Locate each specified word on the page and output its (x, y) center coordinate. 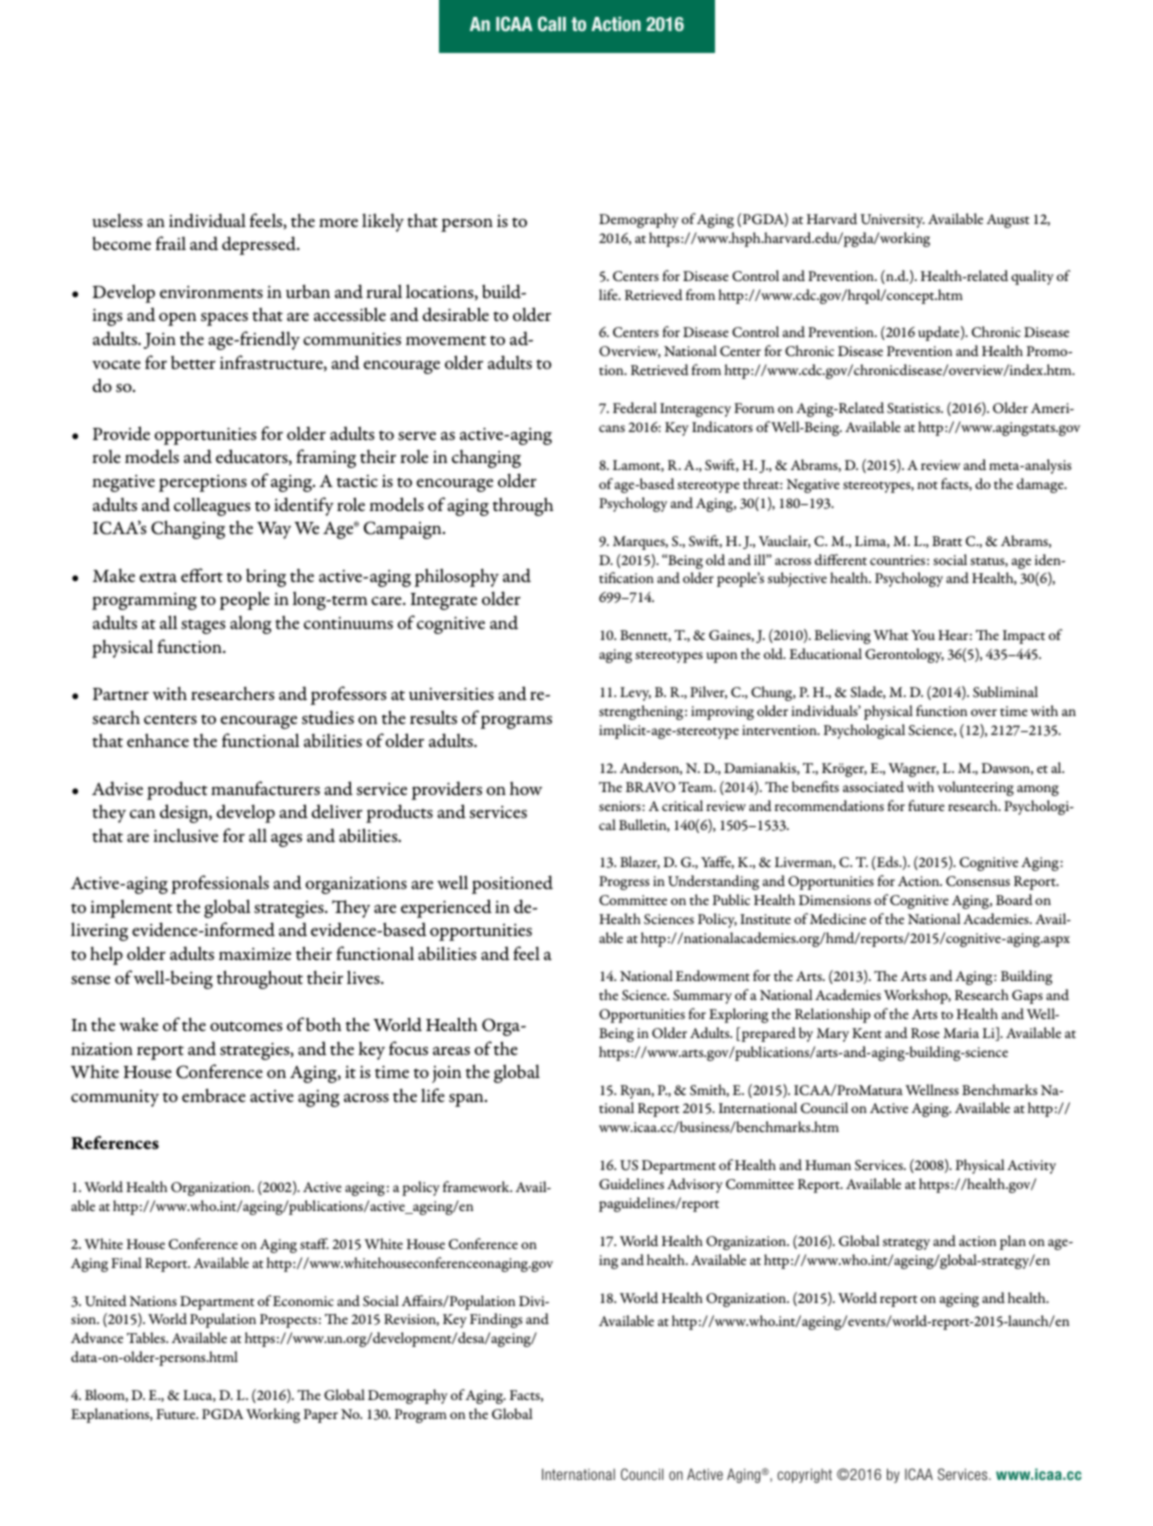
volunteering (976, 788)
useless (117, 220)
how (526, 788)
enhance (158, 740)
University (892, 221)
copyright (804, 1475)
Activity (1031, 1167)
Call (552, 23)
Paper (321, 1416)
